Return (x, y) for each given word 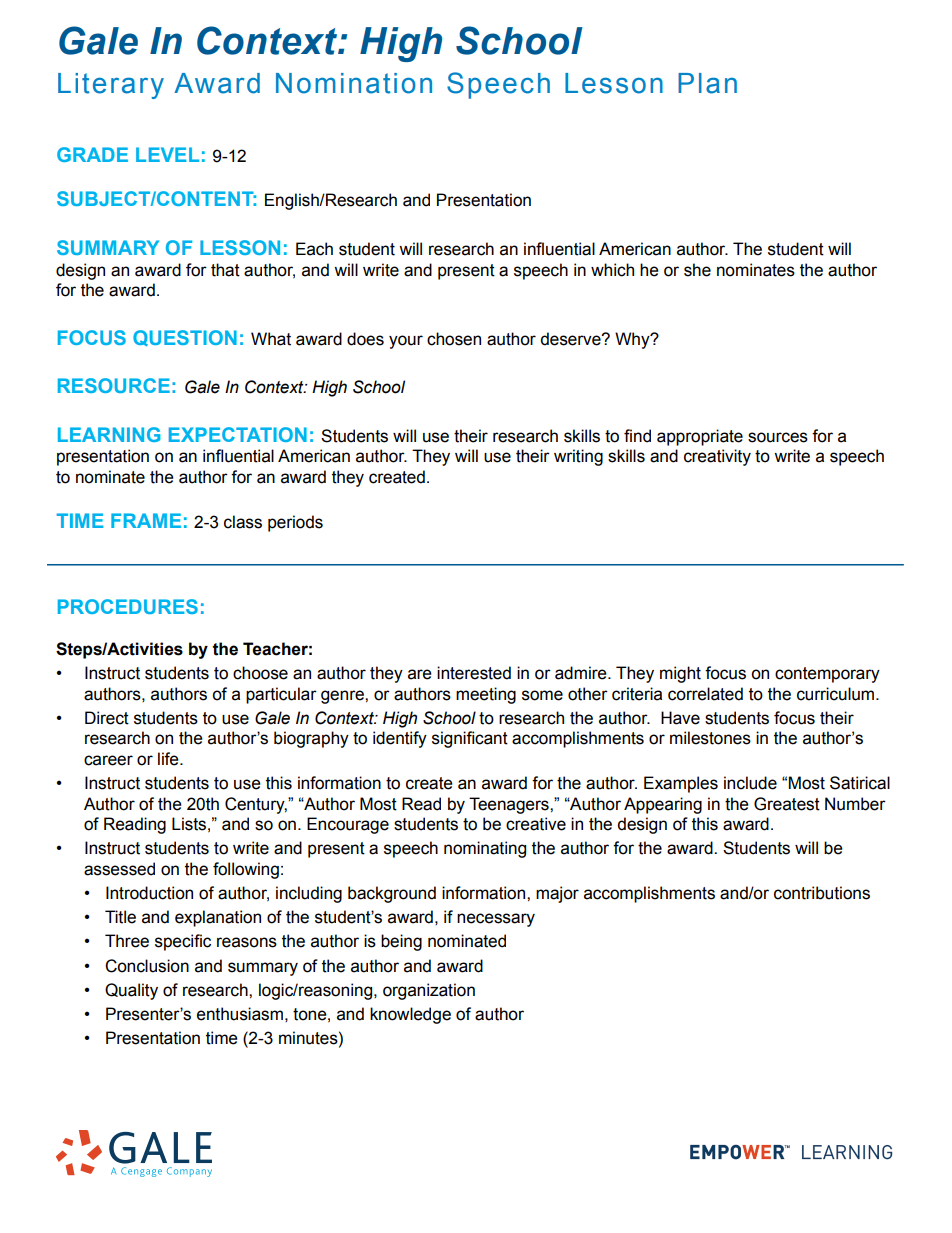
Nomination (354, 83)
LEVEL (167, 154)
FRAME (146, 520)
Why (633, 340)
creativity (717, 457)
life (169, 759)
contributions (822, 893)
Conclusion (147, 966)
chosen (454, 339)
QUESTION (185, 338)
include (750, 783)
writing (578, 457)
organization (429, 991)
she (697, 270)
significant (470, 739)
